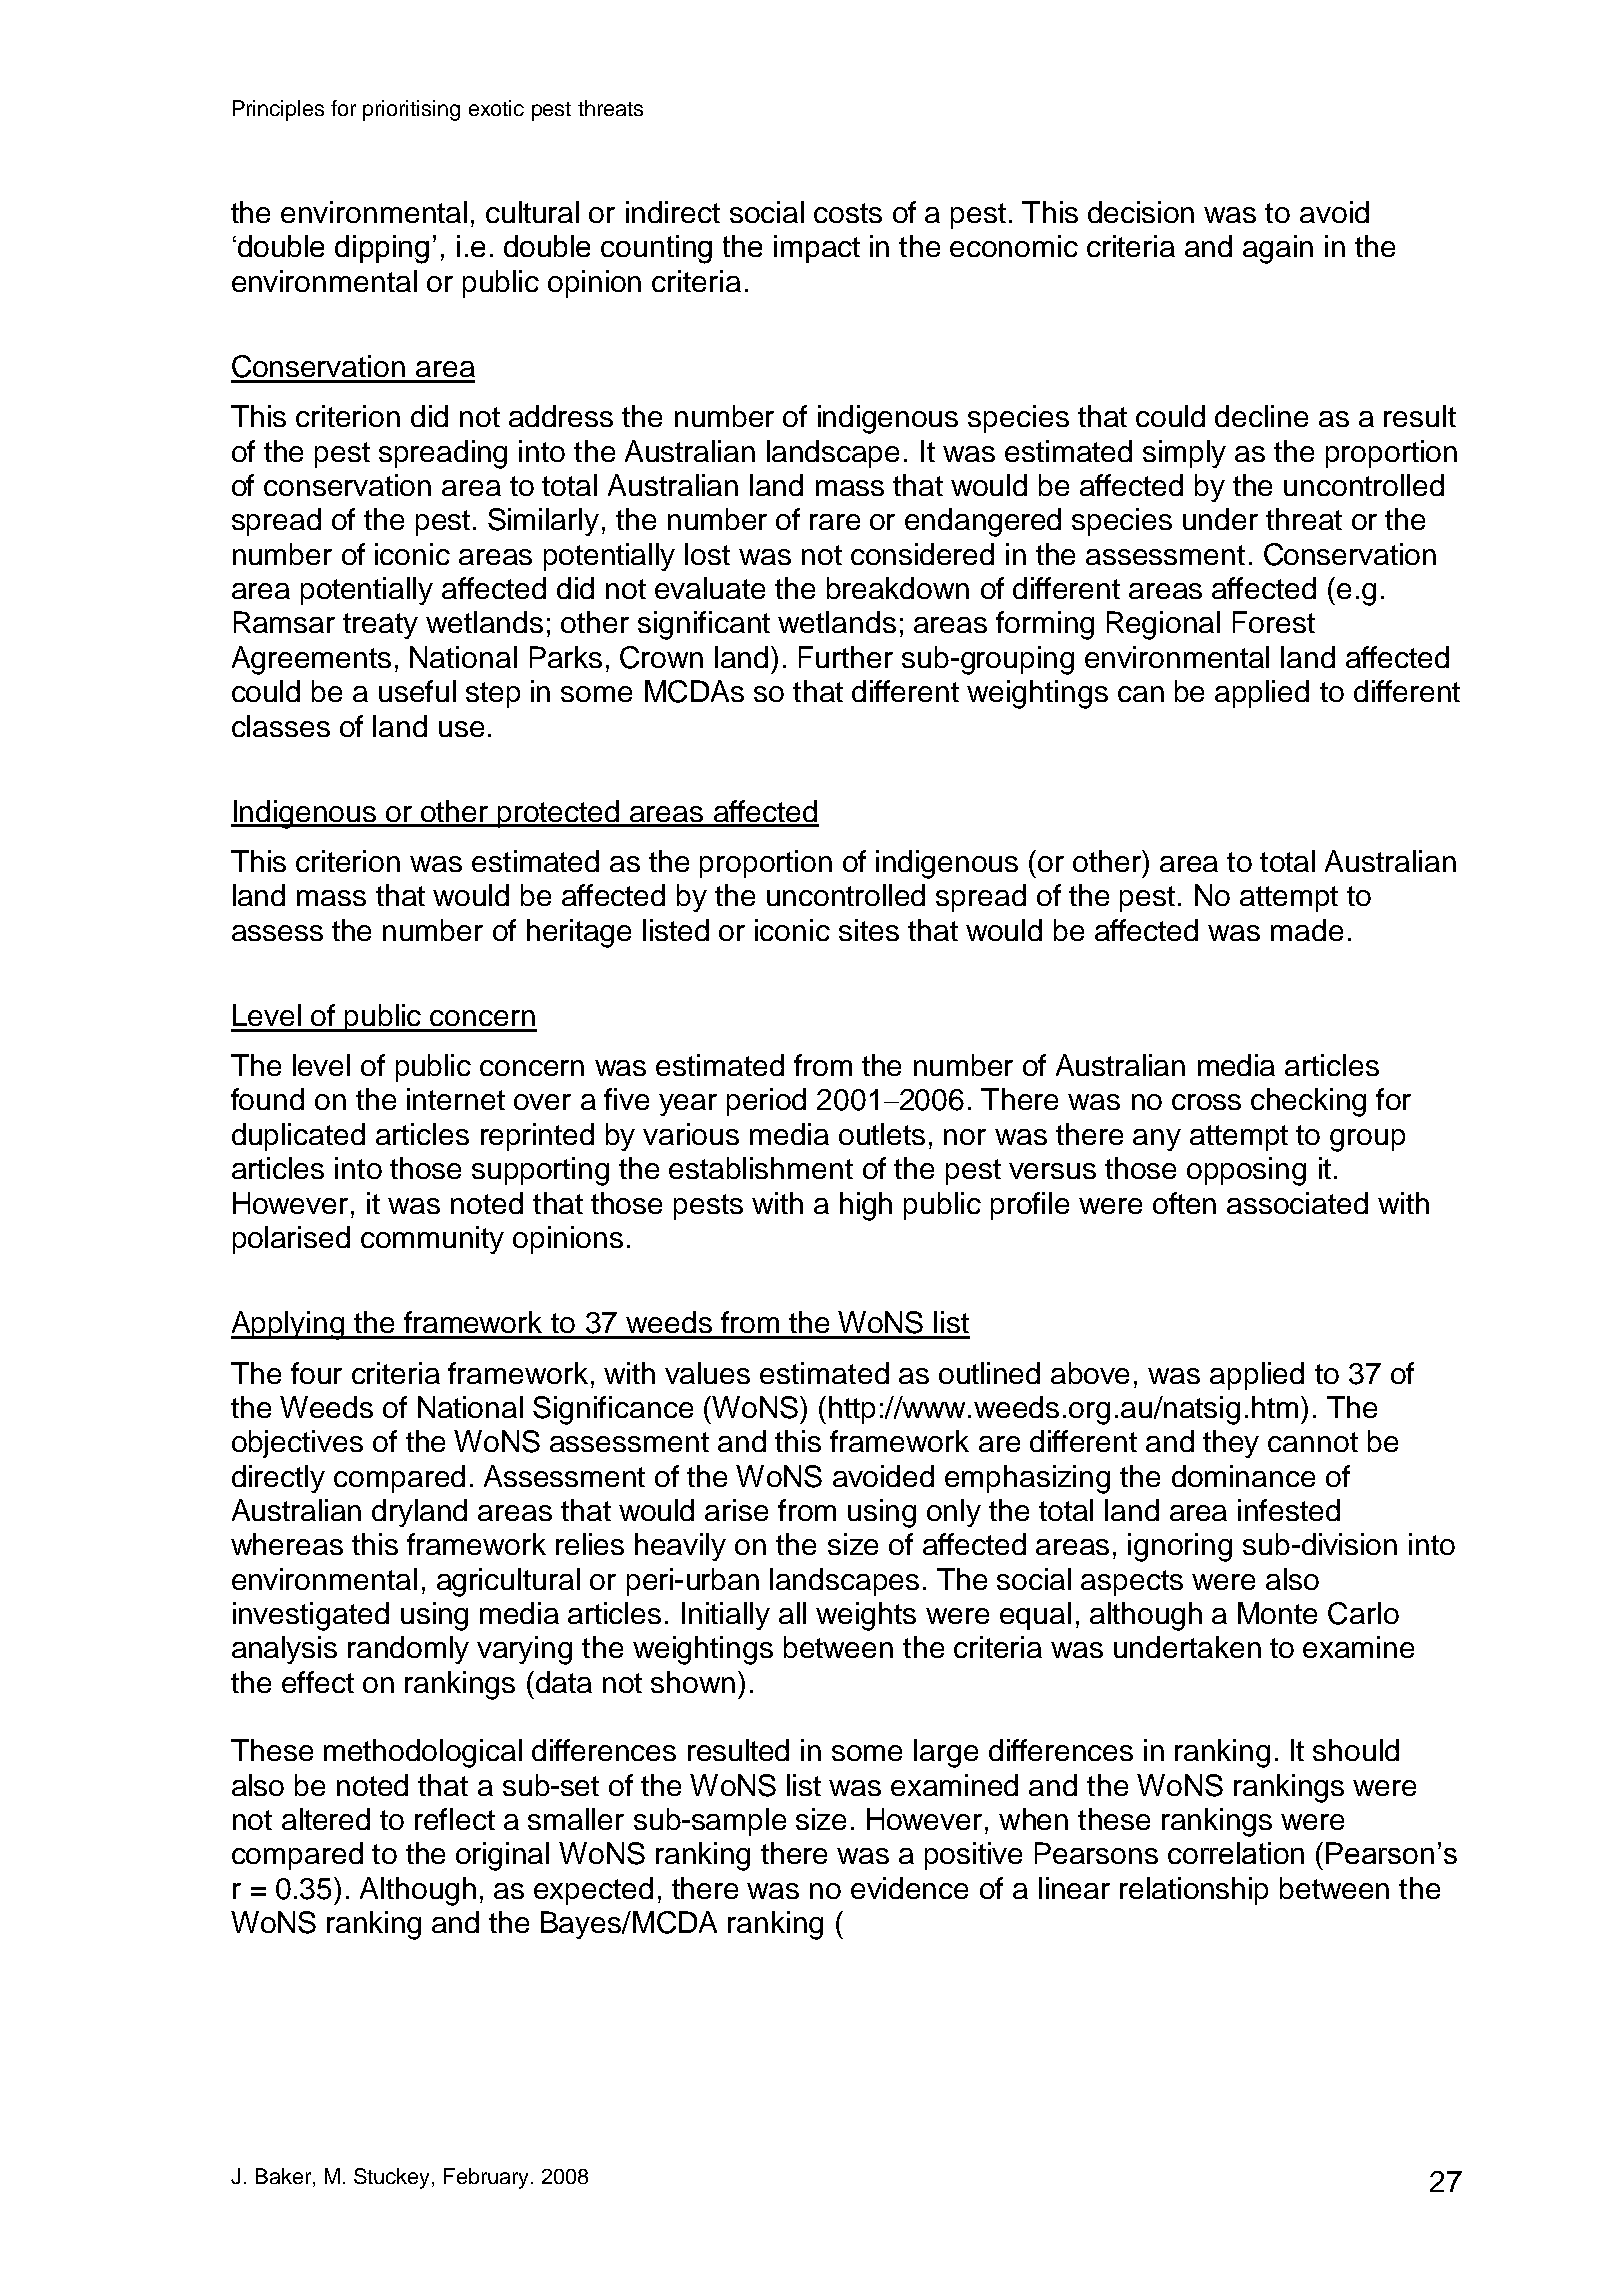  Describe the element at coordinates (1278, 249) in the screenshot. I see `again` at that location.
